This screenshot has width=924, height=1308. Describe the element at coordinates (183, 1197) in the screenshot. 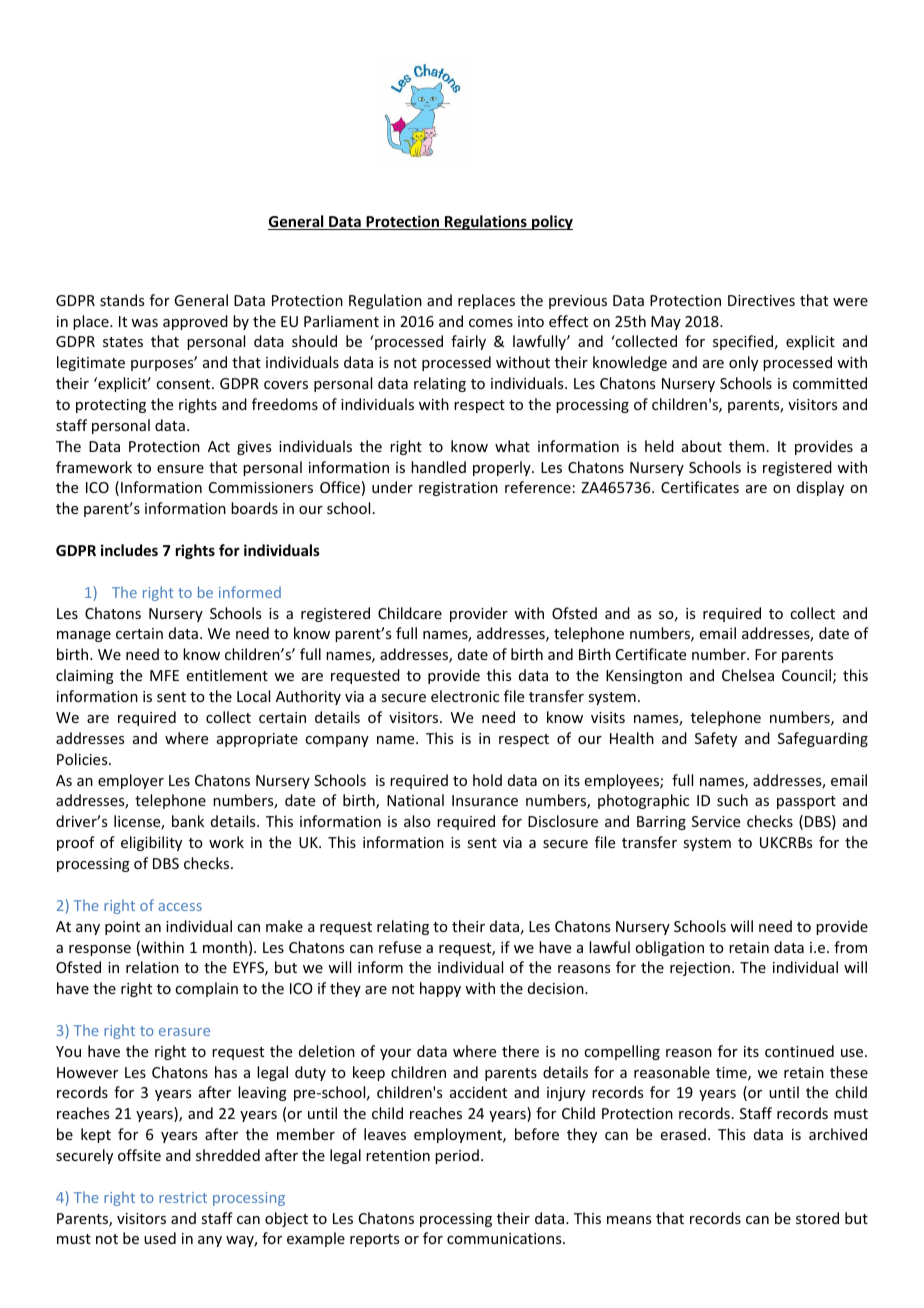

I see `restrict` at that location.
